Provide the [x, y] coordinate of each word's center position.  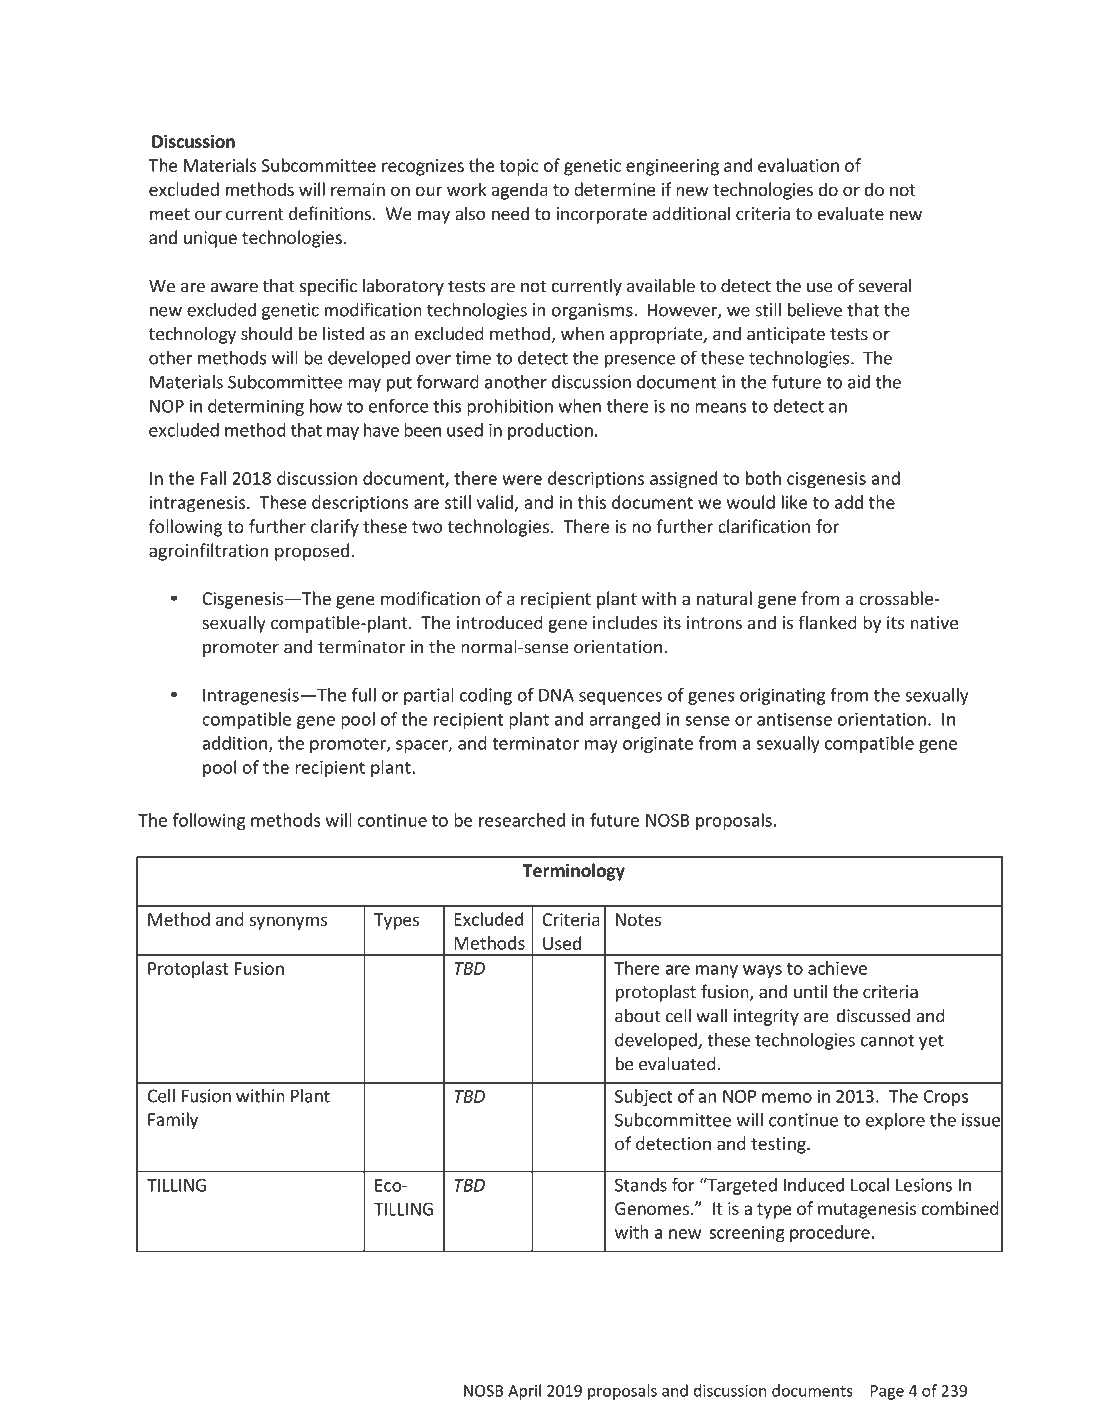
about [638, 1016]
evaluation [798, 165]
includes [625, 622]
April [524, 1392]
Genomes [652, 1208]
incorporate [602, 215]
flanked [827, 622]
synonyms [288, 923]
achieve [837, 968]
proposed [312, 552]
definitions [330, 213]
